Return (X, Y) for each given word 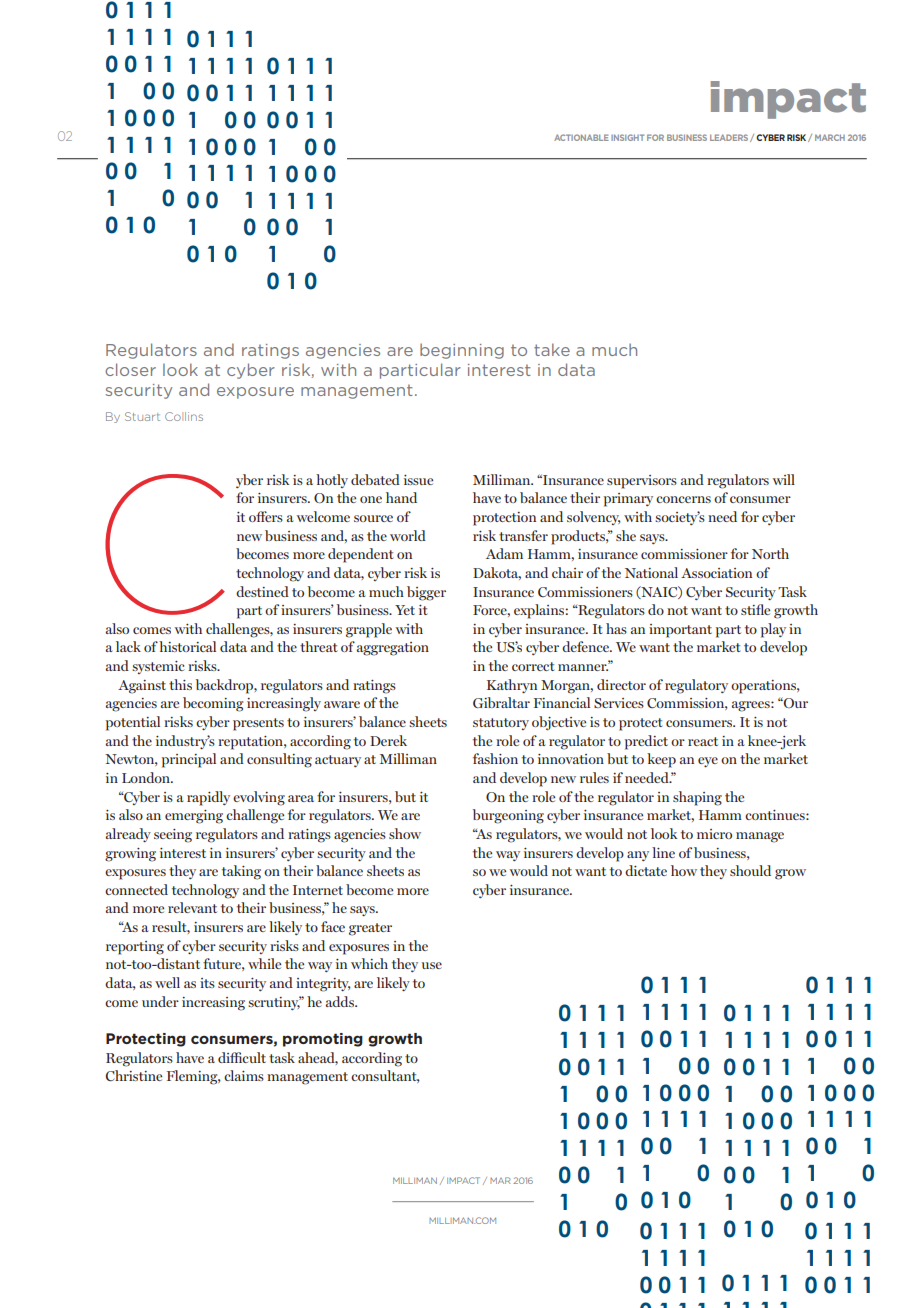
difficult (242, 1057)
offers (266, 516)
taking (241, 872)
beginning (462, 351)
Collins (184, 416)
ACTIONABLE (581, 137)
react (703, 741)
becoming (213, 704)
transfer (523, 535)
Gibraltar (501, 702)
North (770, 553)
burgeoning (508, 816)
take (552, 349)
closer (130, 369)
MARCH (830, 137)
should (750, 870)
